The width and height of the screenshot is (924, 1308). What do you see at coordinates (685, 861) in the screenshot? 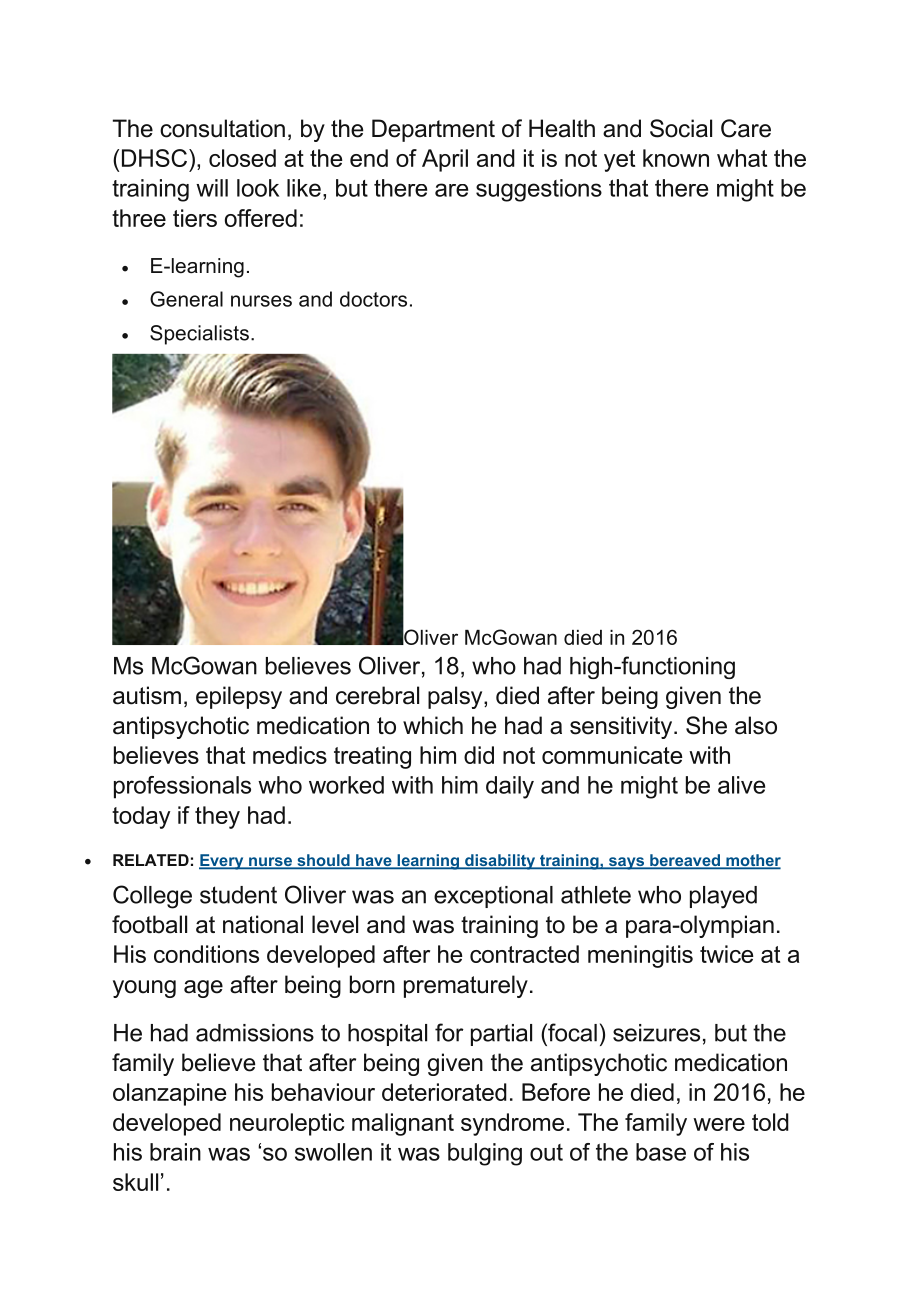
I see `bereaved` at bounding box center [685, 861].
